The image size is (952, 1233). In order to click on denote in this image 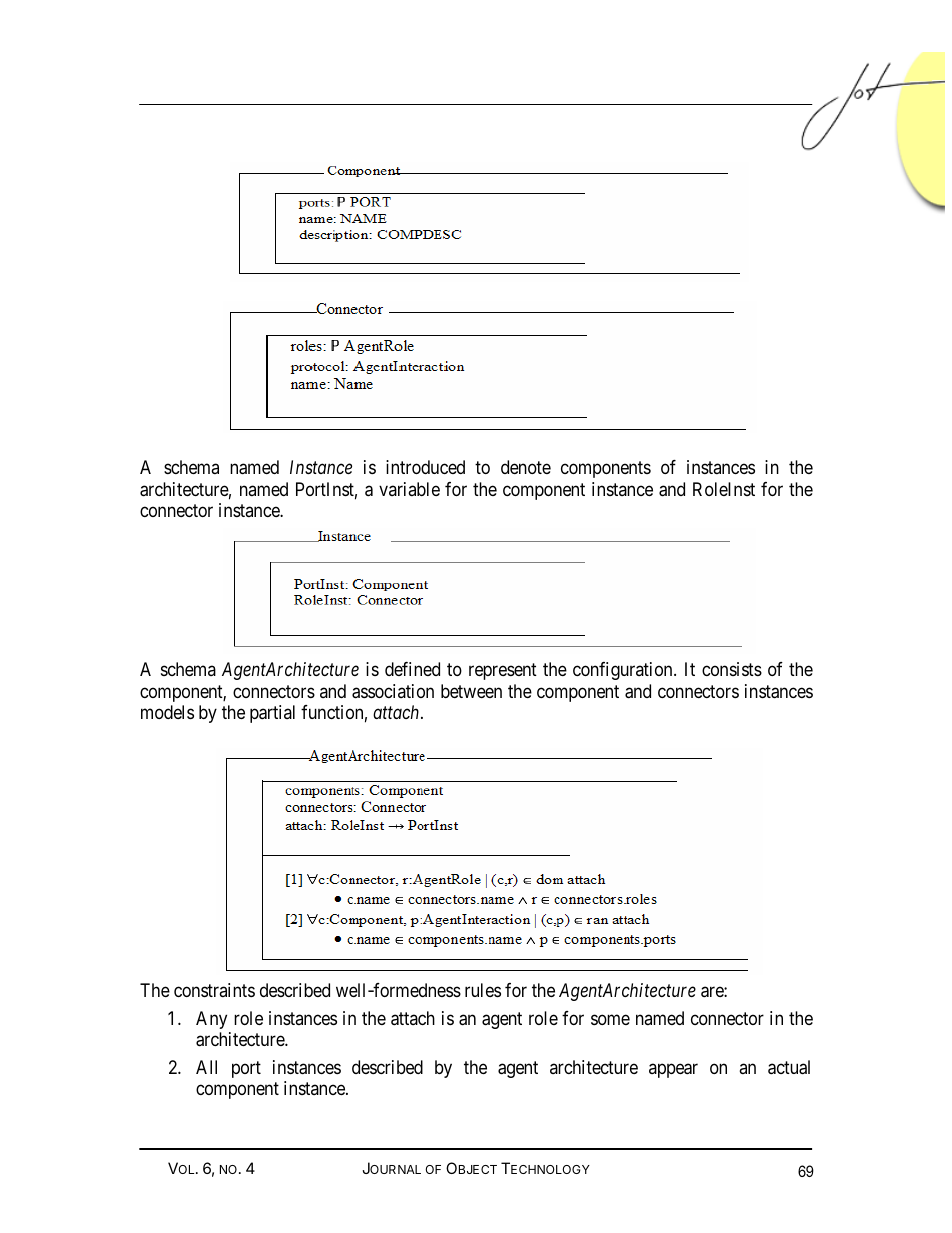, I will do `click(526, 467)`.
